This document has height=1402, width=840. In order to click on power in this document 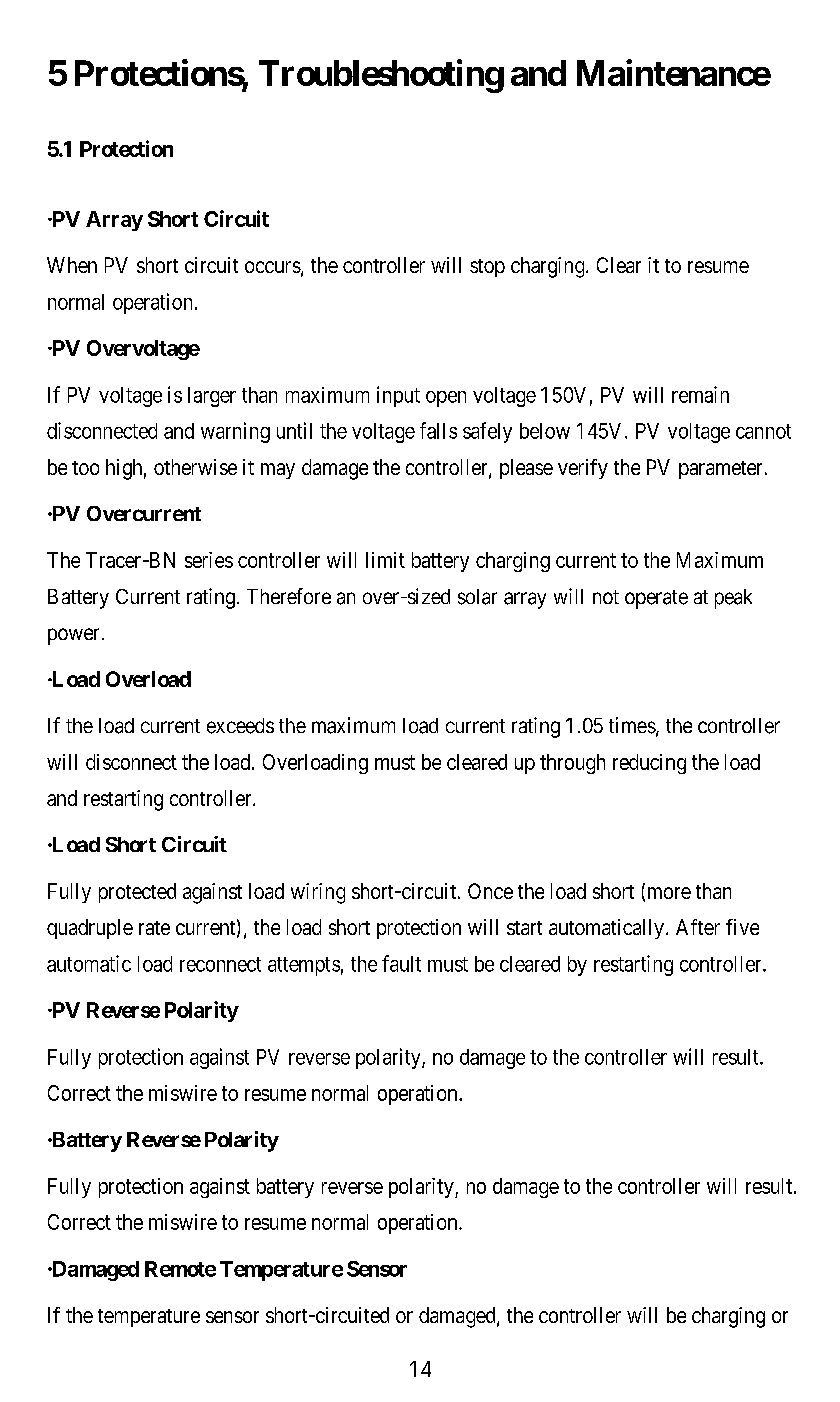, I will do `click(73, 636)`.
